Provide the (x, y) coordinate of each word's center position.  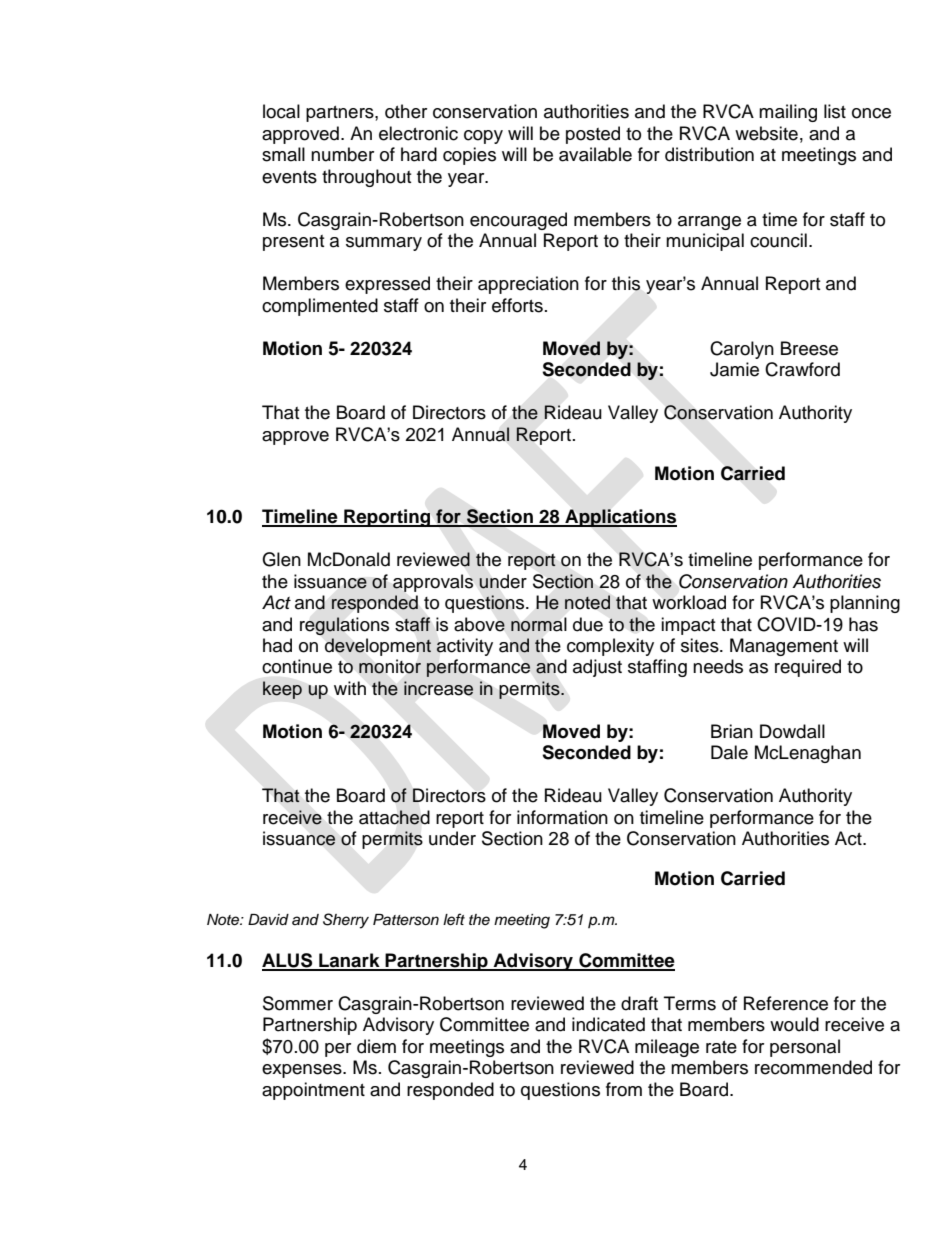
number (342, 154)
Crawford (802, 369)
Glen (281, 559)
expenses (303, 1071)
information (562, 817)
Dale (729, 752)
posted (593, 135)
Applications (620, 518)
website (766, 133)
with (350, 688)
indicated (608, 1024)
